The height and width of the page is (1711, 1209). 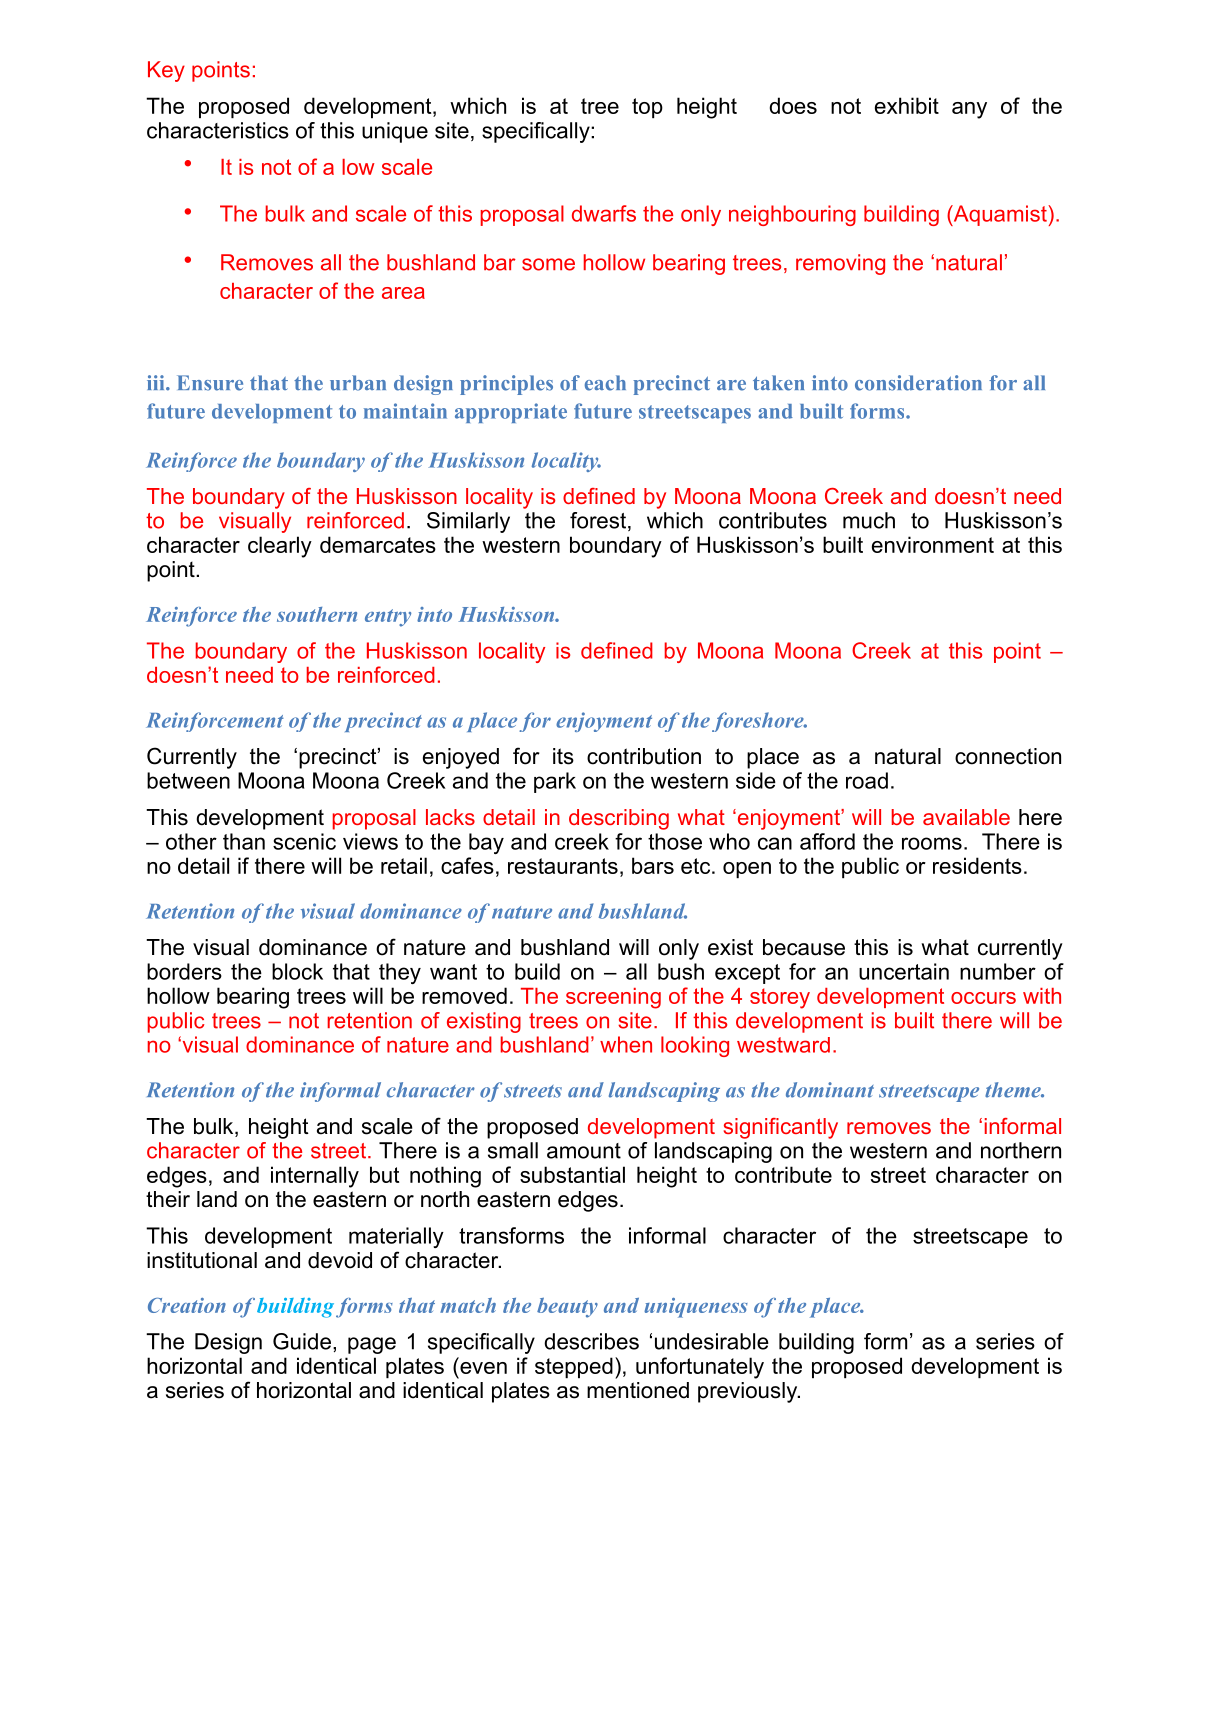 What do you see at coordinates (166, 71) in the page?
I see `Key` at bounding box center [166, 71].
